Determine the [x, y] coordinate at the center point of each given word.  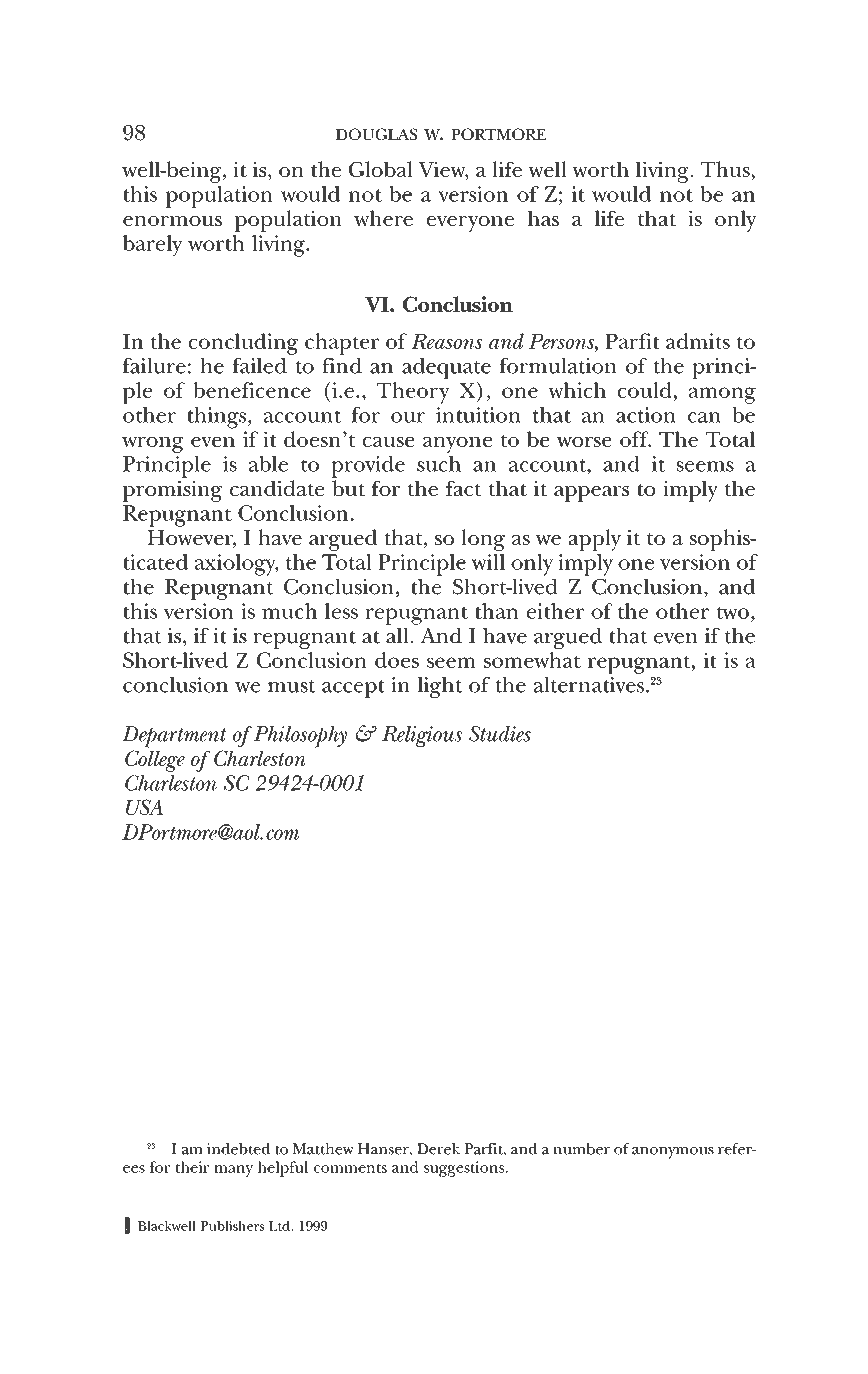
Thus [726, 170]
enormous [172, 221]
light [439, 687]
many [233, 1171]
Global [381, 169]
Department [174, 737]
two [733, 612]
